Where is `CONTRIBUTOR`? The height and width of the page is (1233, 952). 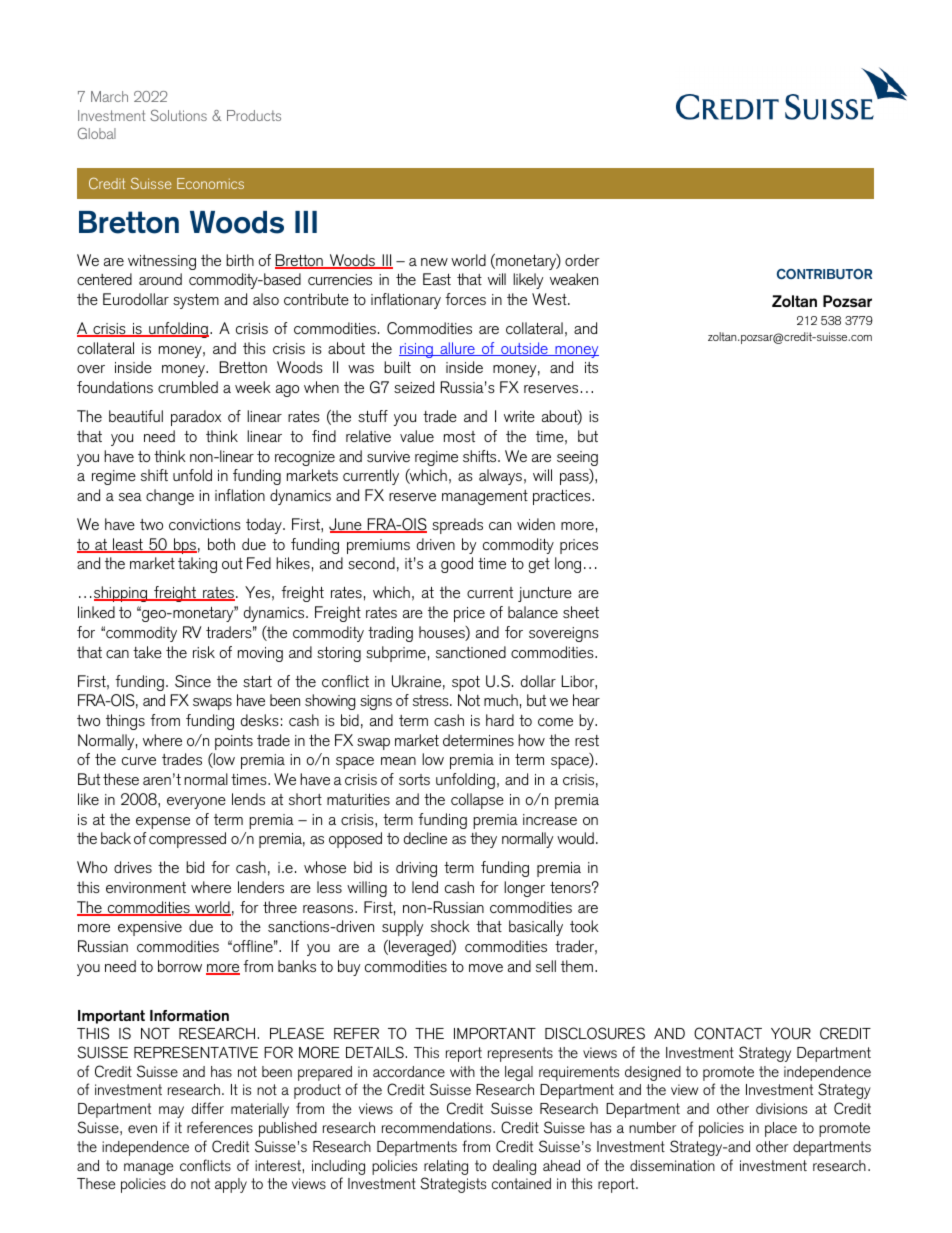
CONTRIBUTOR is located at coordinates (824, 274).
